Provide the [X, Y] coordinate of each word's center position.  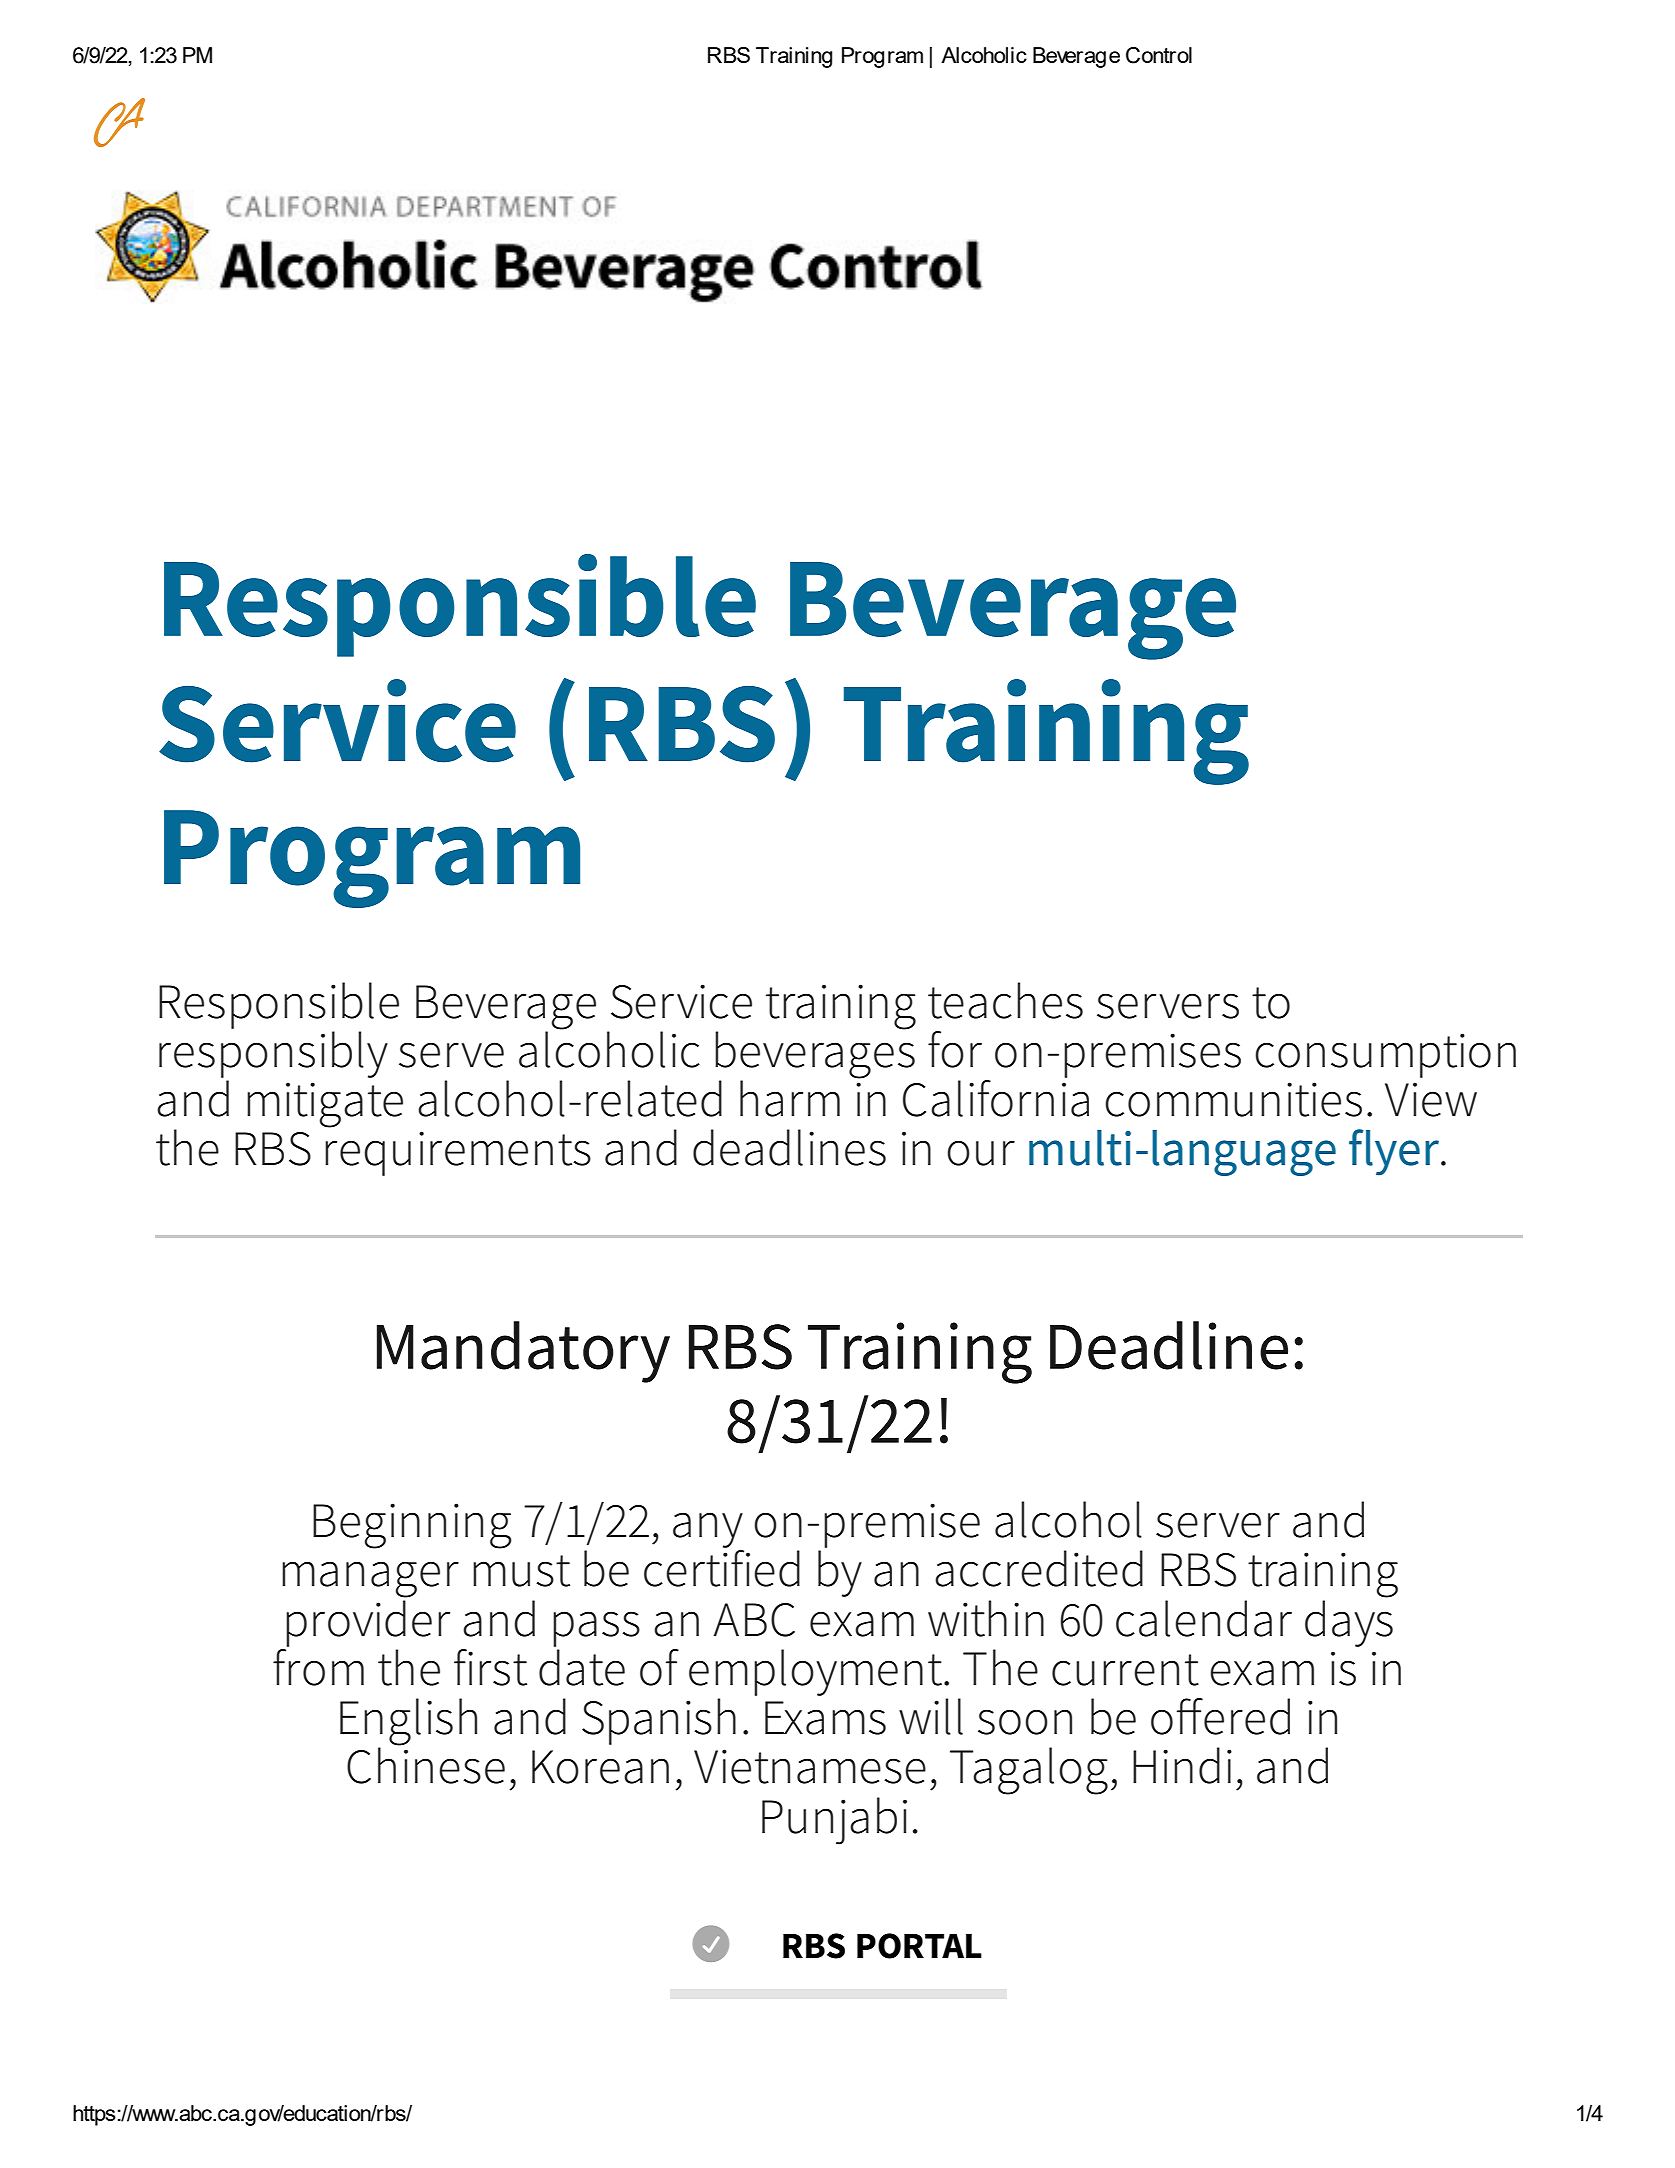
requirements [458, 1153]
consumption [1385, 1055]
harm [790, 1098]
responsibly [273, 1053]
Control [1159, 55]
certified [722, 1567]
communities [1233, 1099]
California [996, 1097]
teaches [1005, 1000]
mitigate [325, 1105]
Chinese [426, 1764]
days [1349, 1622]
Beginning [412, 1526]
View [1431, 1099]
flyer [1395, 1152]
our [981, 1153]
